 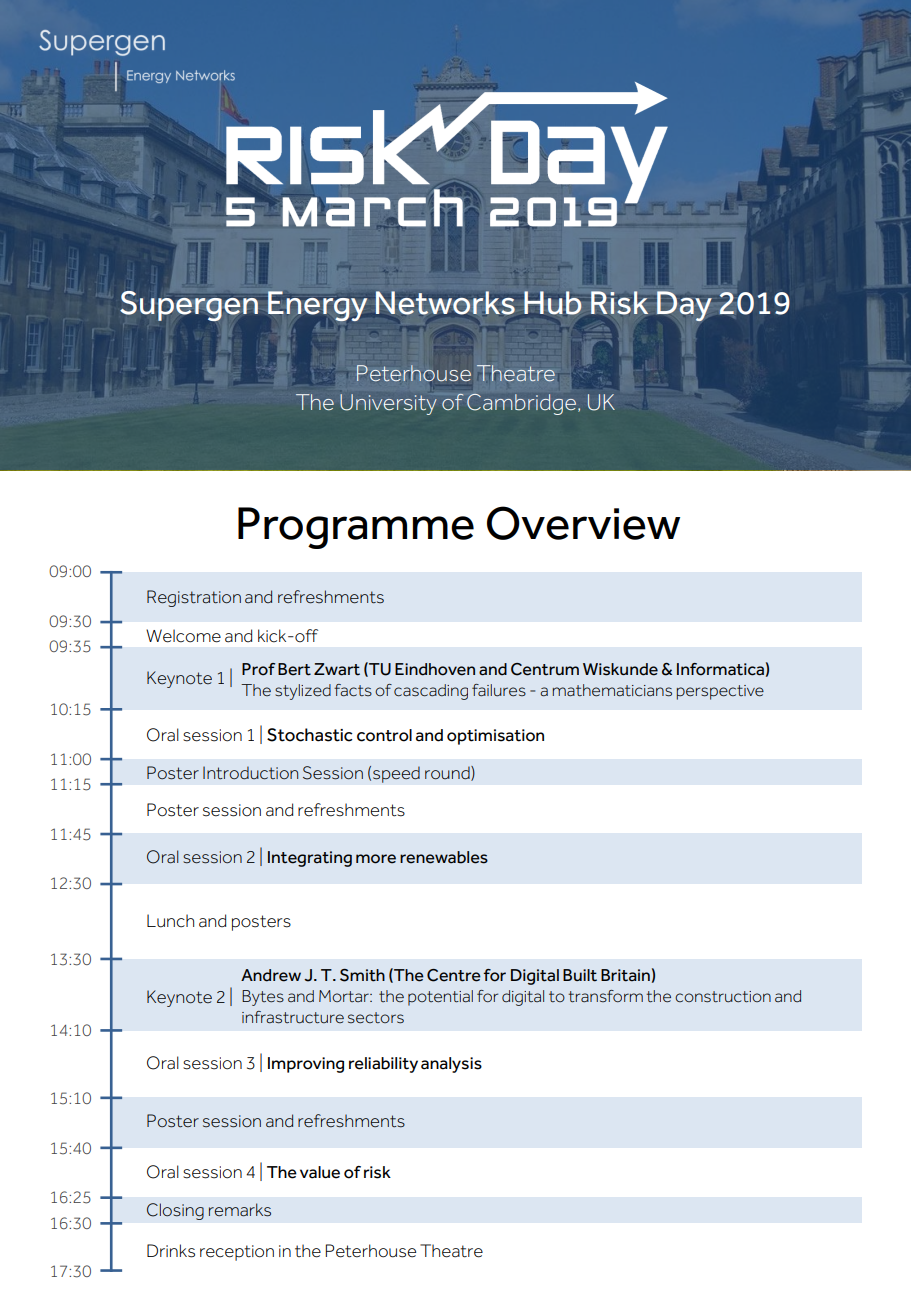 I want to click on Day, so click(x=684, y=306).
